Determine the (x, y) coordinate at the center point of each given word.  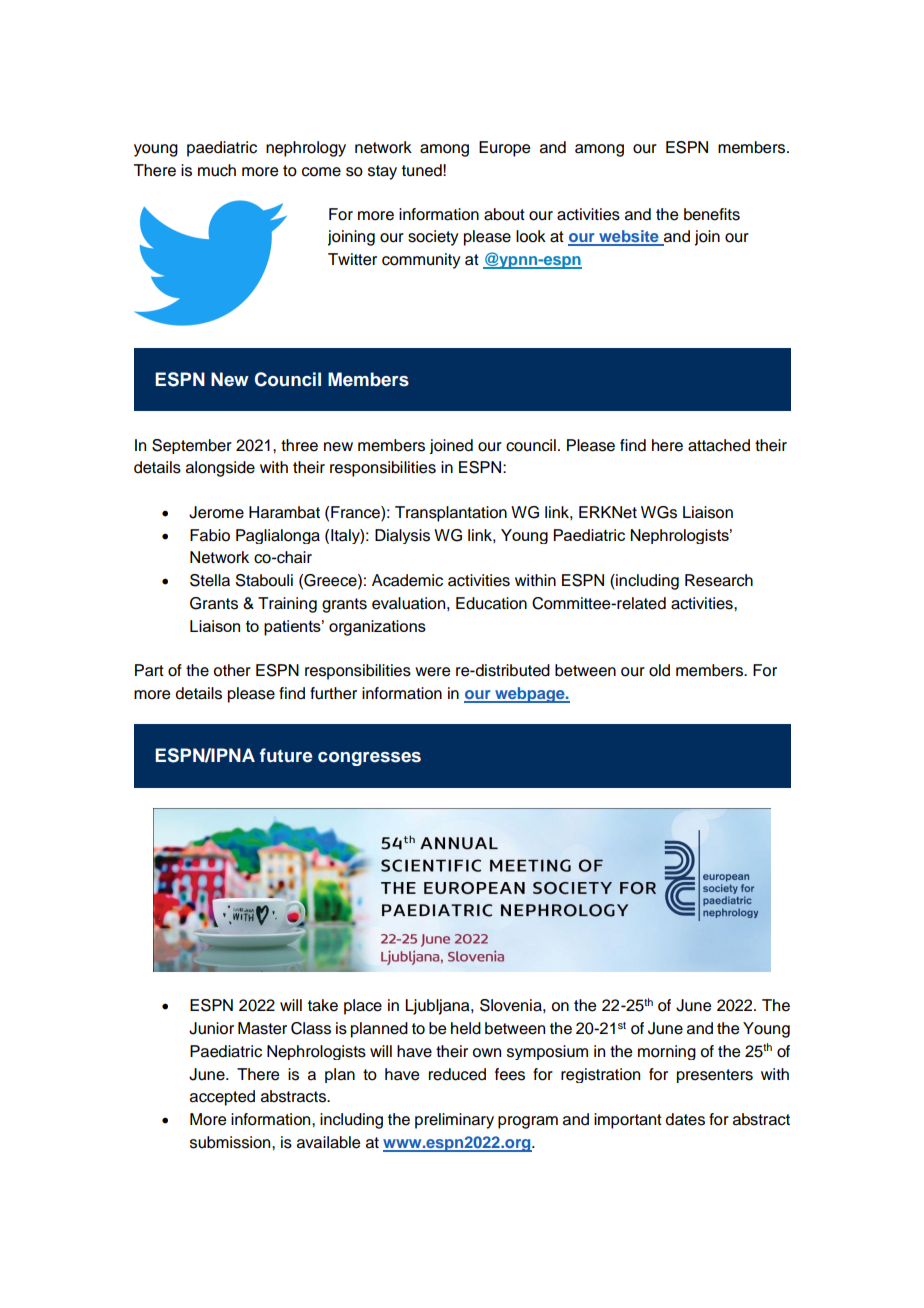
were (432, 672)
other (232, 670)
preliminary (454, 1121)
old (659, 670)
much (217, 170)
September (192, 446)
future (286, 755)
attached (719, 445)
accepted (222, 1098)
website (629, 237)
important (628, 1121)
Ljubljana (438, 1007)
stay (382, 172)
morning (667, 1052)
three (299, 445)
